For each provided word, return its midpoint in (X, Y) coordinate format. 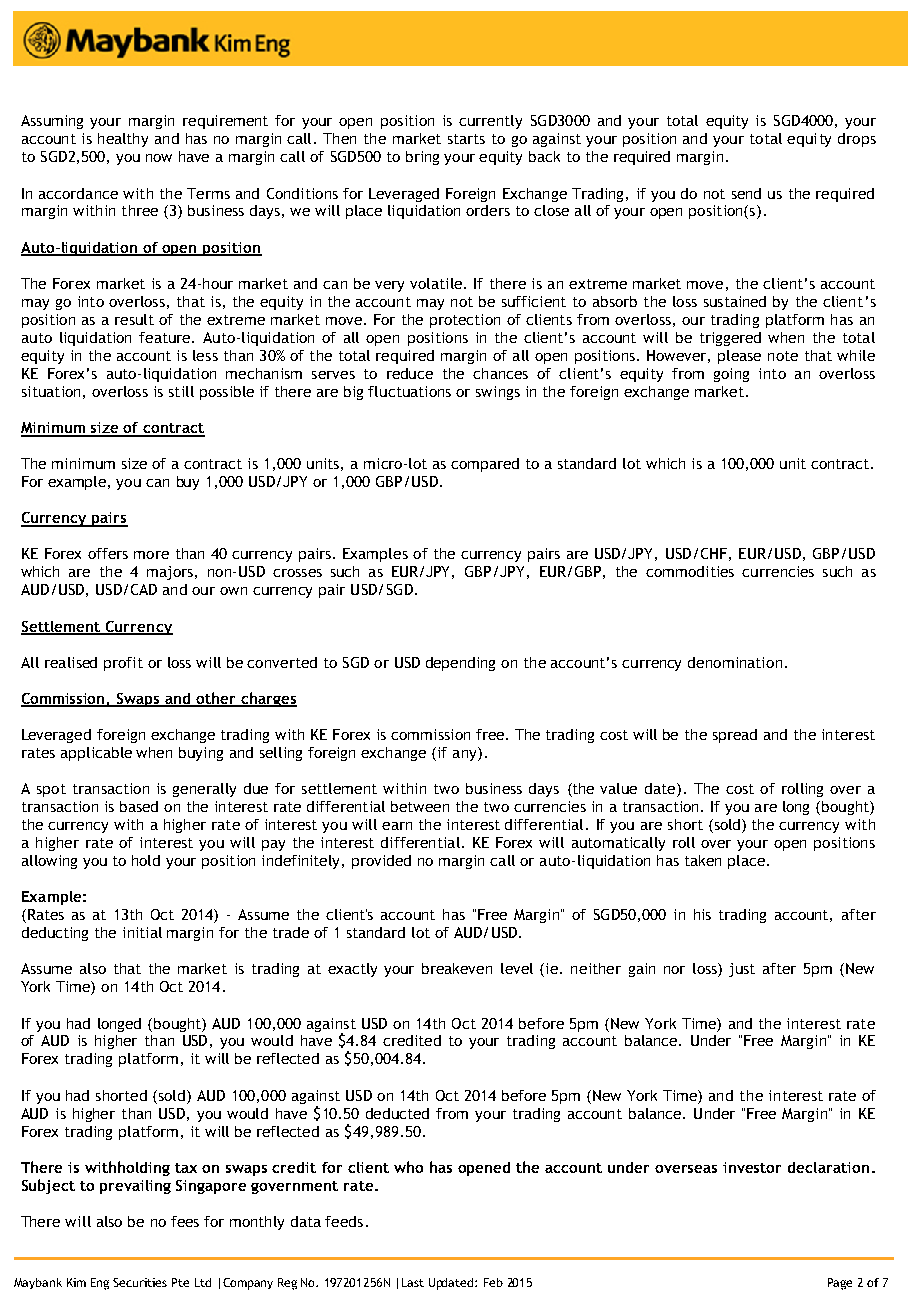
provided (381, 862)
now (159, 158)
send (746, 193)
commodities (690, 571)
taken (703, 860)
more (151, 555)
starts (466, 139)
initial (142, 932)
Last (413, 1282)
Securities (140, 1282)
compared (485, 465)
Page (840, 1284)
